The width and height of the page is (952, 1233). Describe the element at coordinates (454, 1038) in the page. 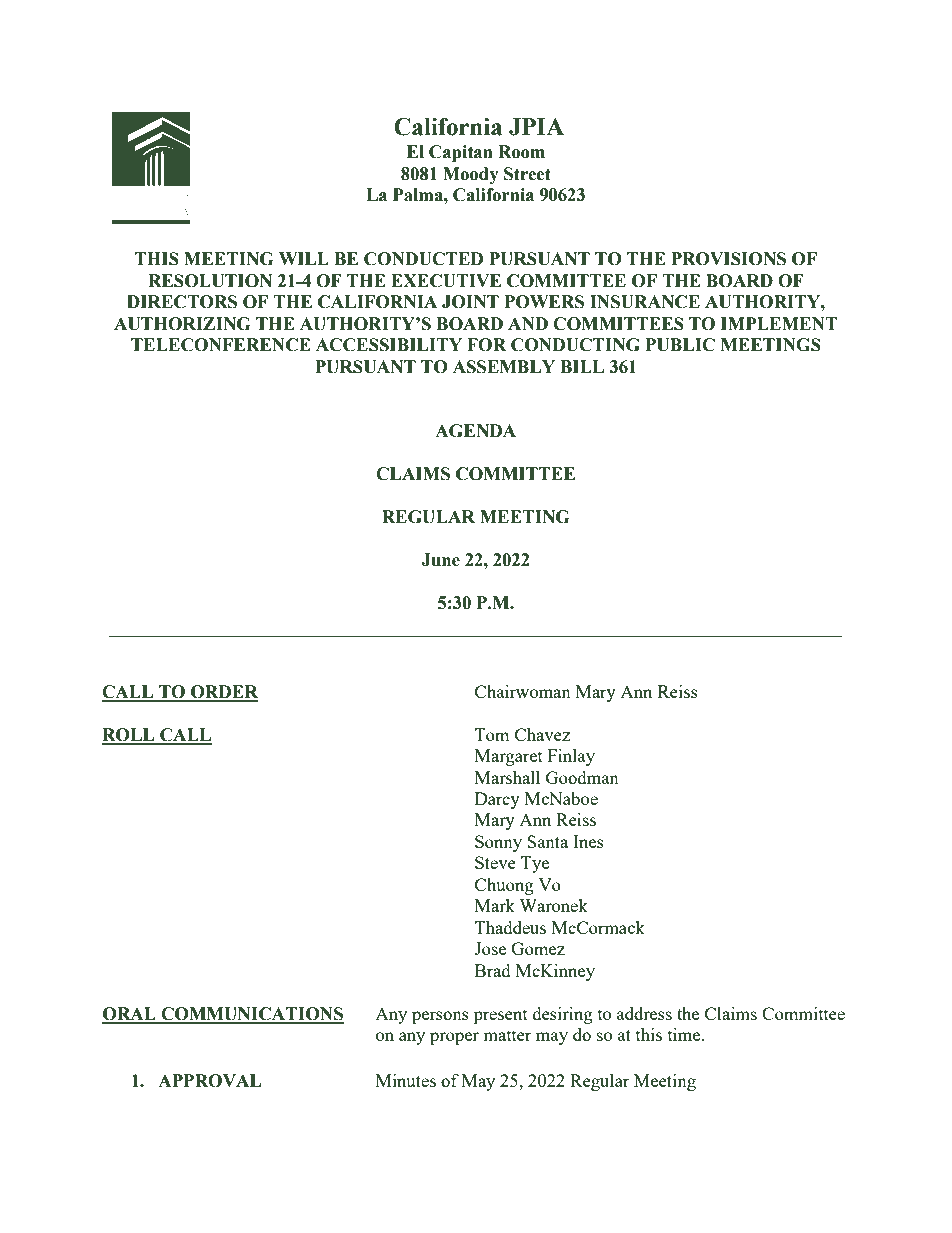

I see `proper` at that location.
